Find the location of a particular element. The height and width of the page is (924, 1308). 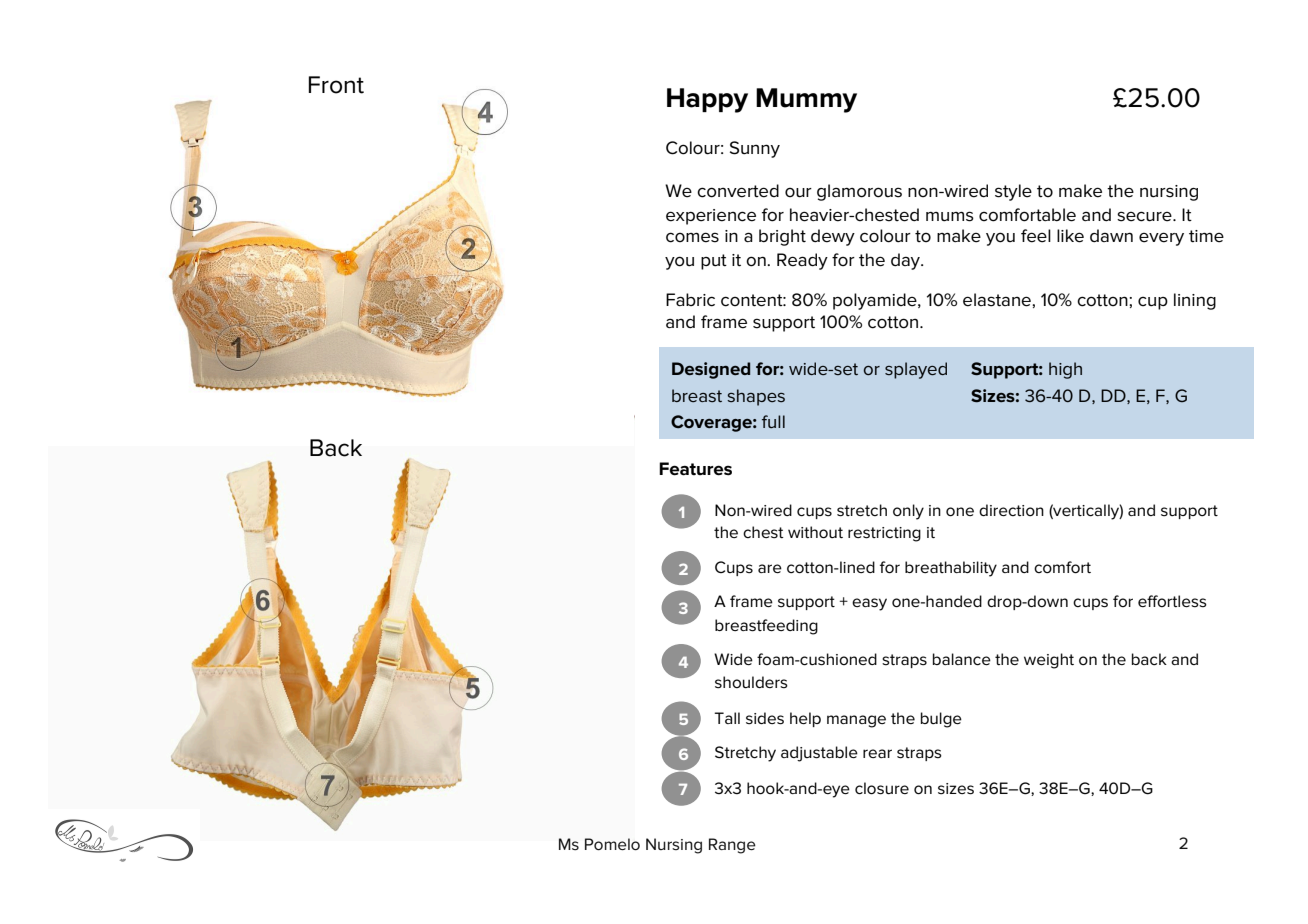

shoulders is located at coordinates (751, 682).
